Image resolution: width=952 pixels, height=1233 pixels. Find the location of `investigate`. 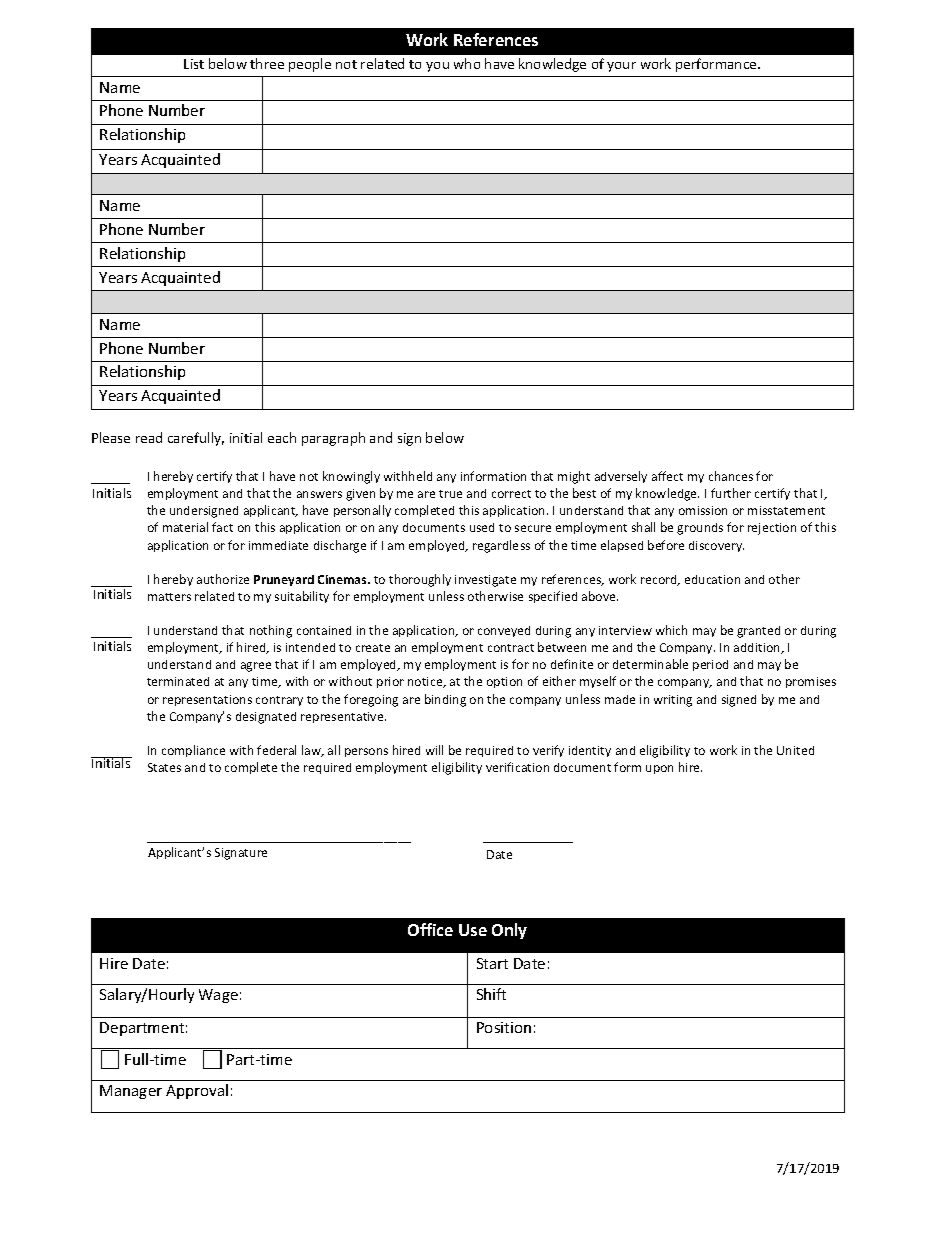

investigate is located at coordinates (485, 581).
